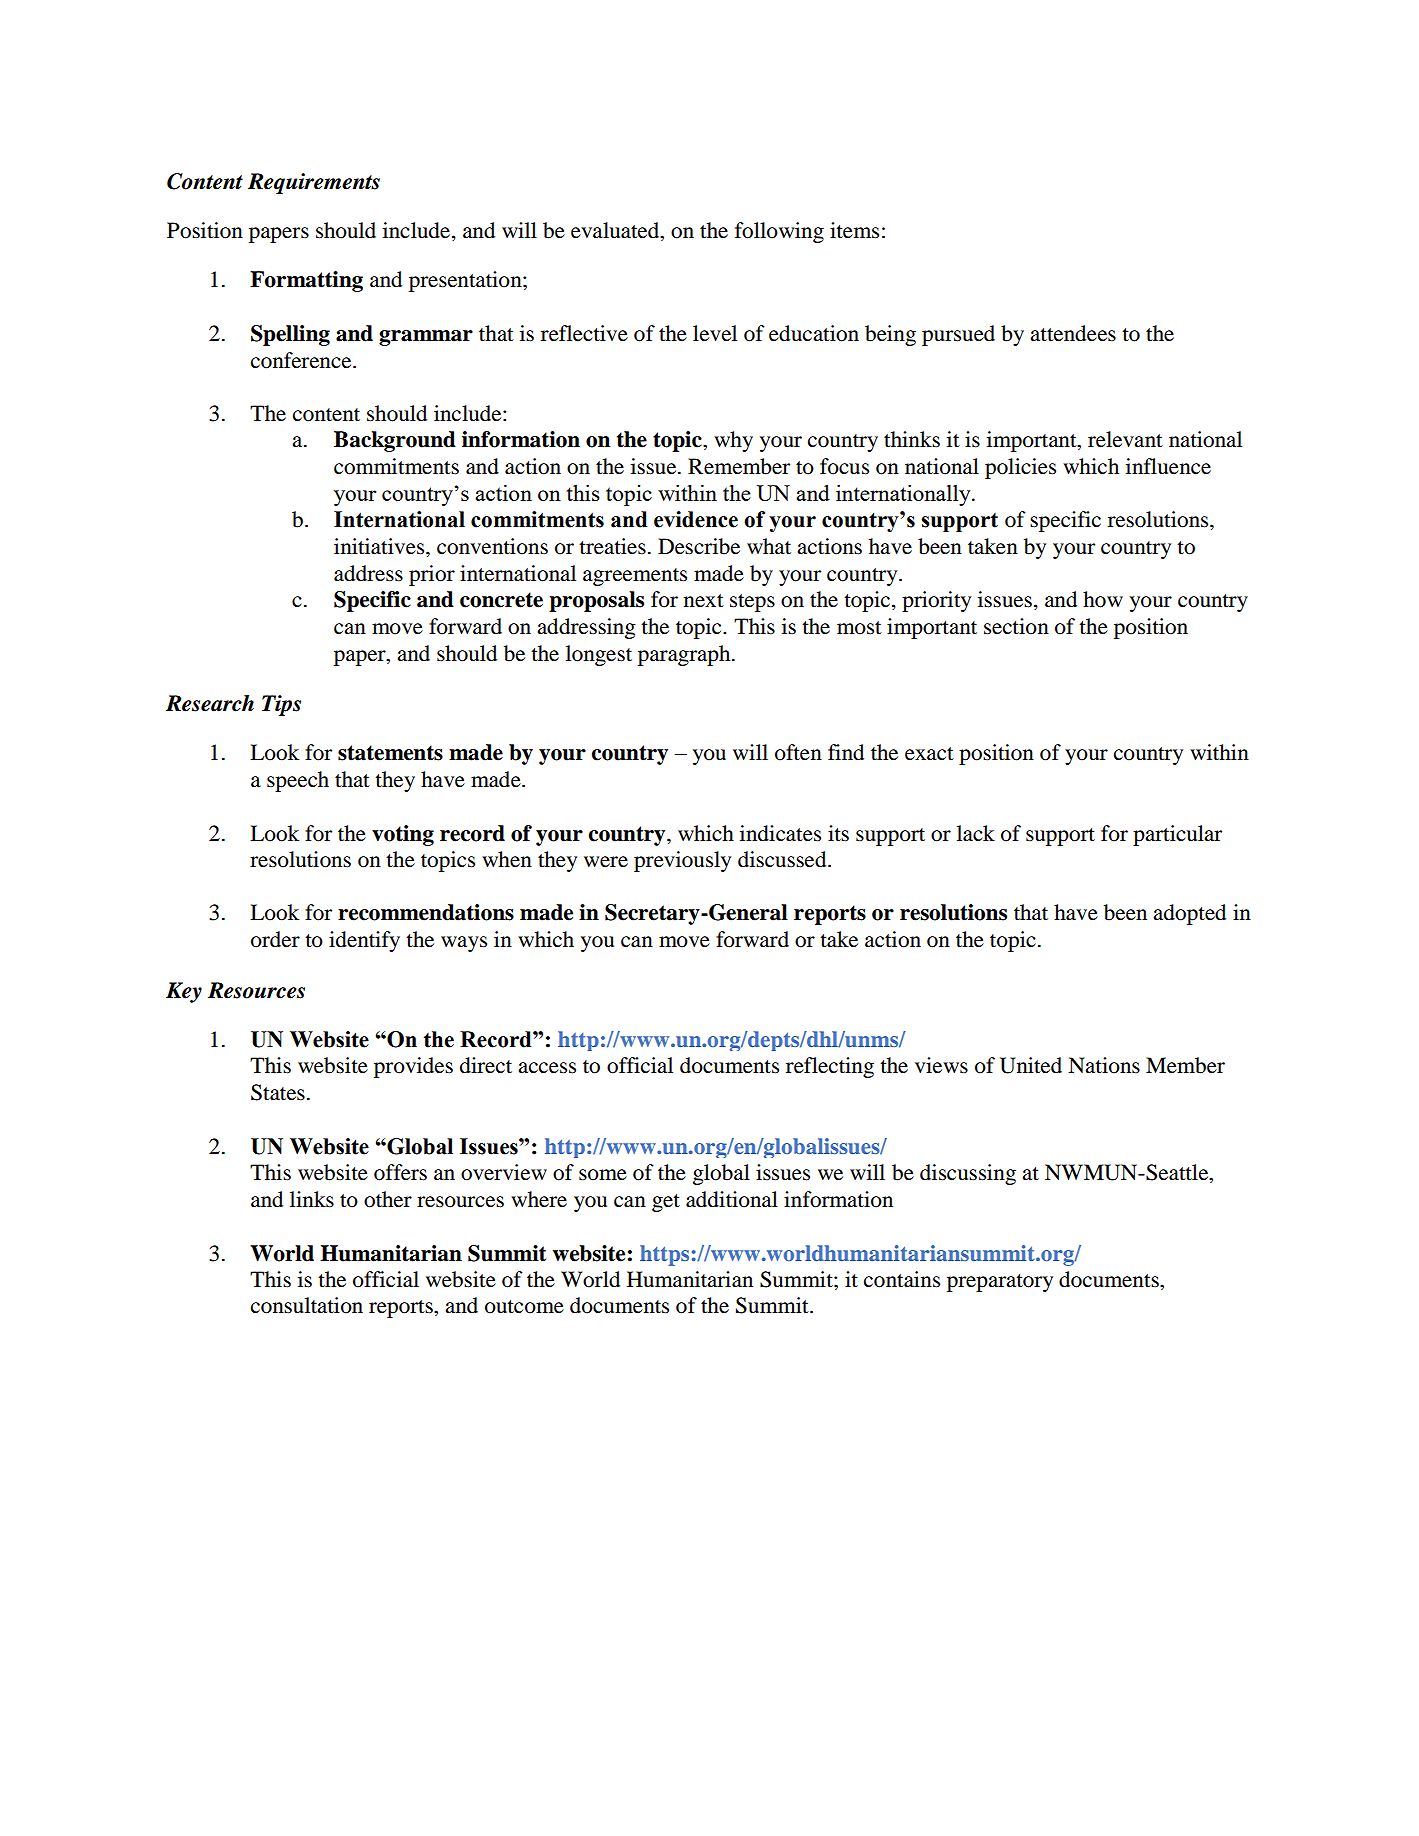 The height and width of the screenshot is (1836, 1419). I want to click on following, so click(779, 232).
